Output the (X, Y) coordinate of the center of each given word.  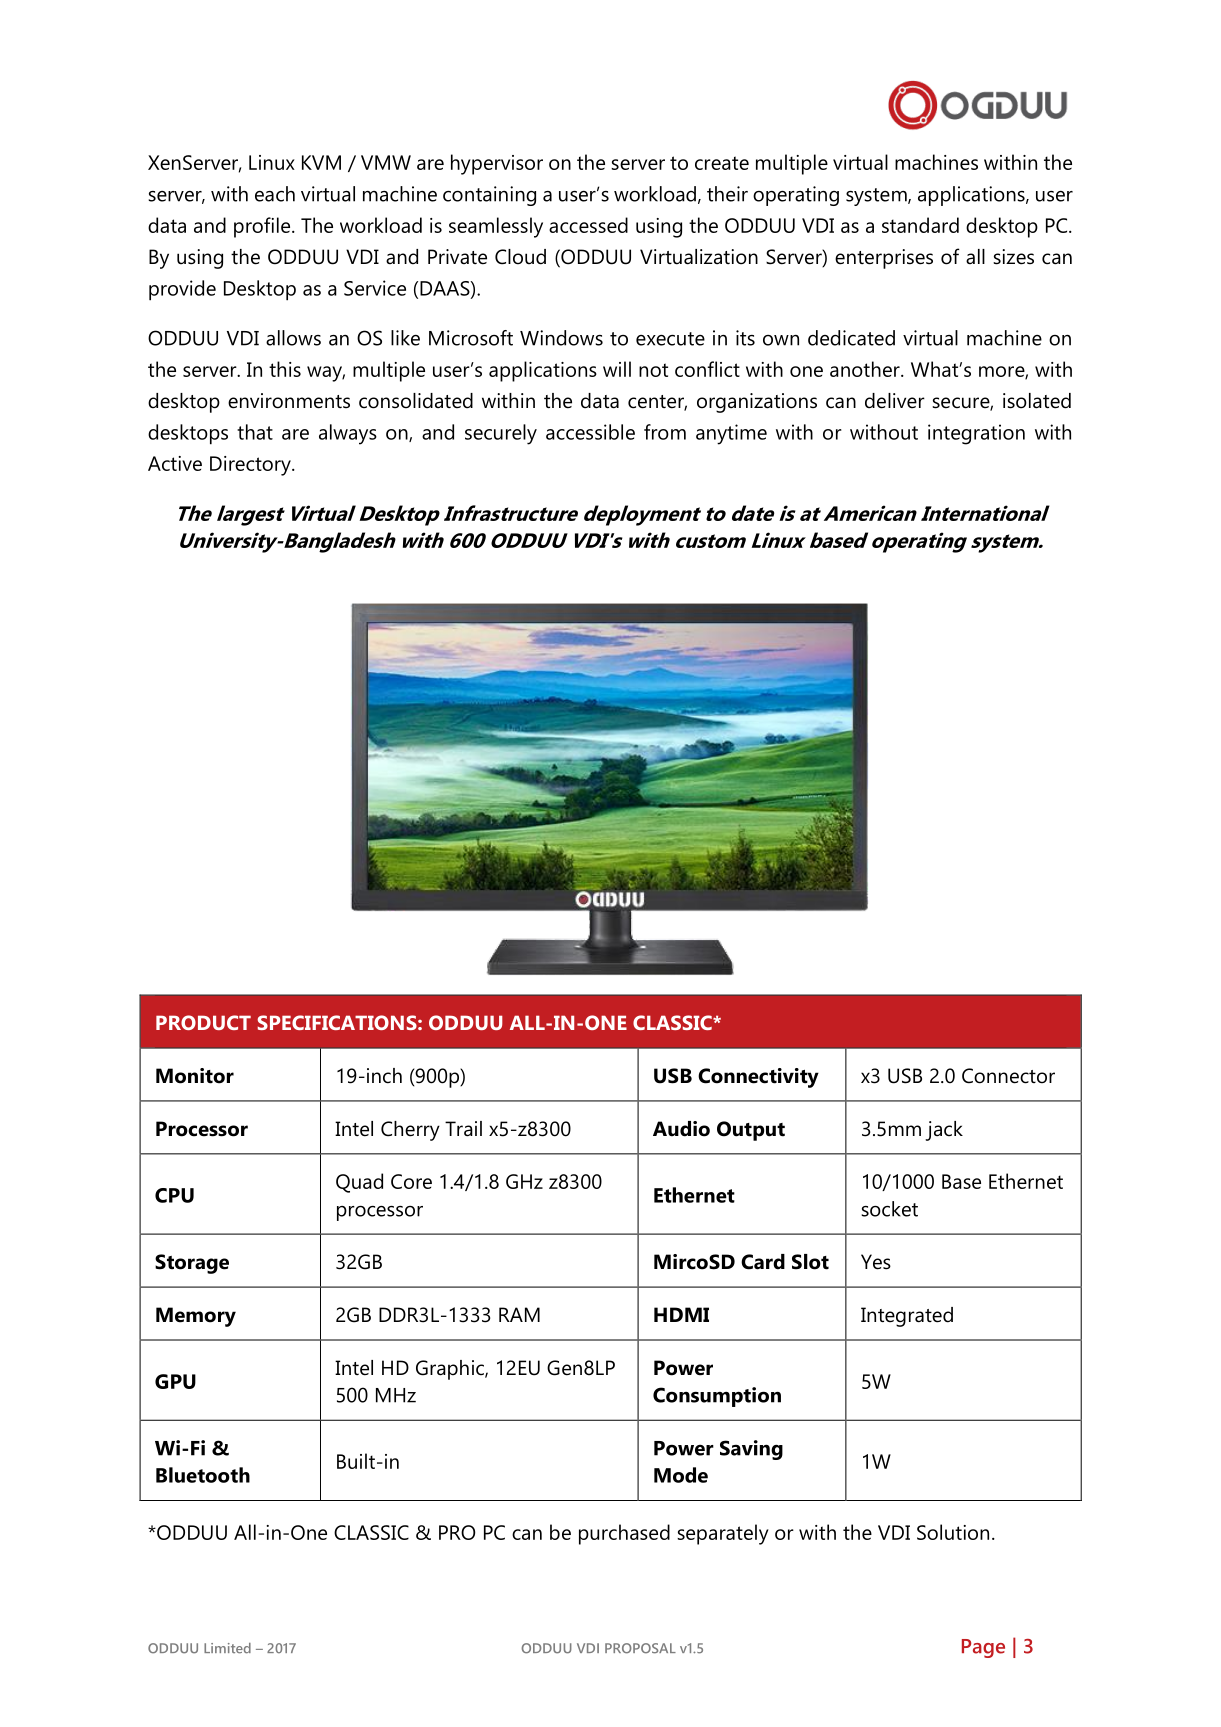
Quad (359, 1183)
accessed (588, 225)
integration (976, 434)
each (275, 194)
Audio (681, 1129)
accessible (590, 432)
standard (920, 225)
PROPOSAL (640, 1648)
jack (944, 1131)
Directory (251, 466)
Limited (227, 1648)
